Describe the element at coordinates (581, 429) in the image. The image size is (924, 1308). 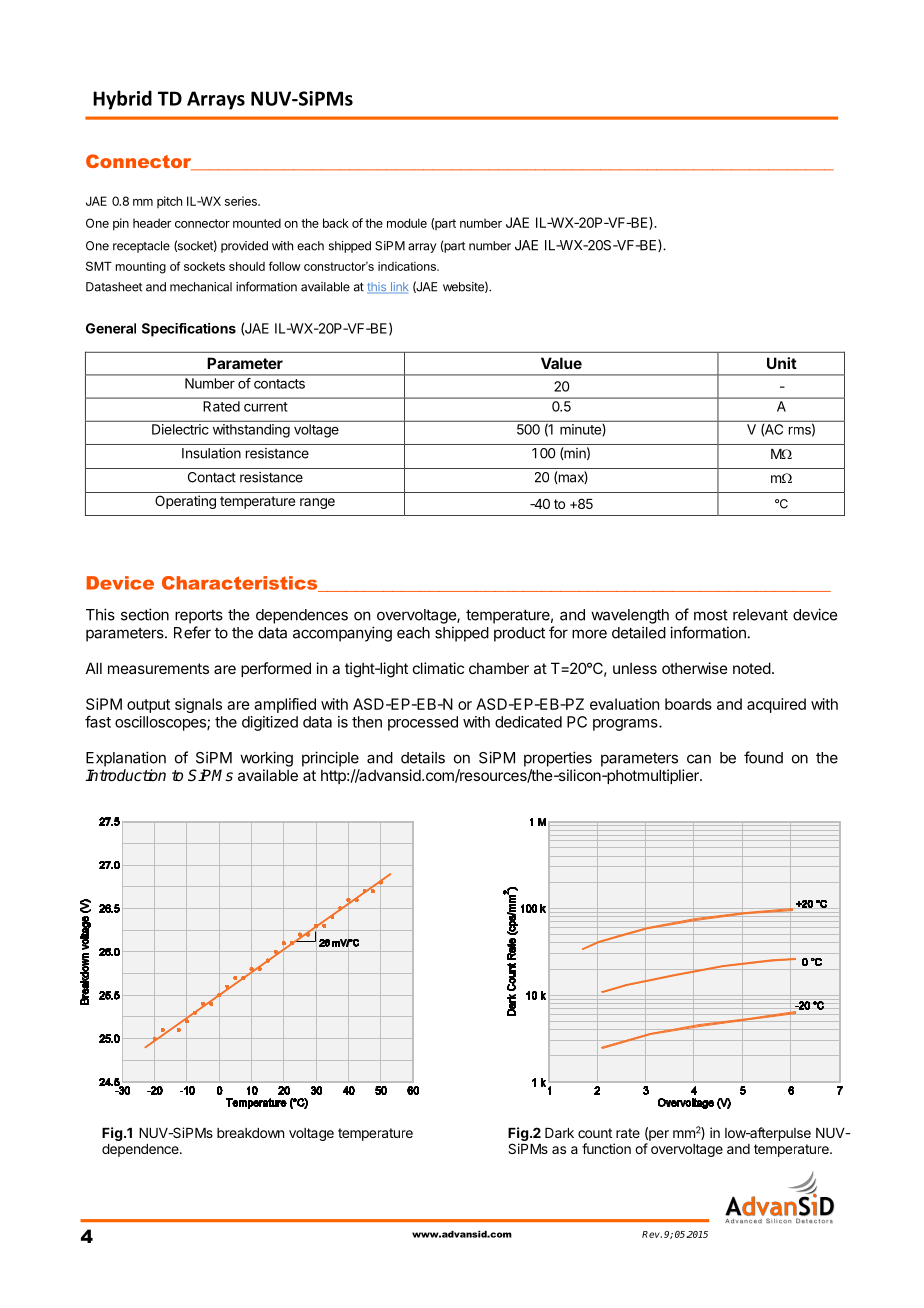
I see `minute` at that location.
